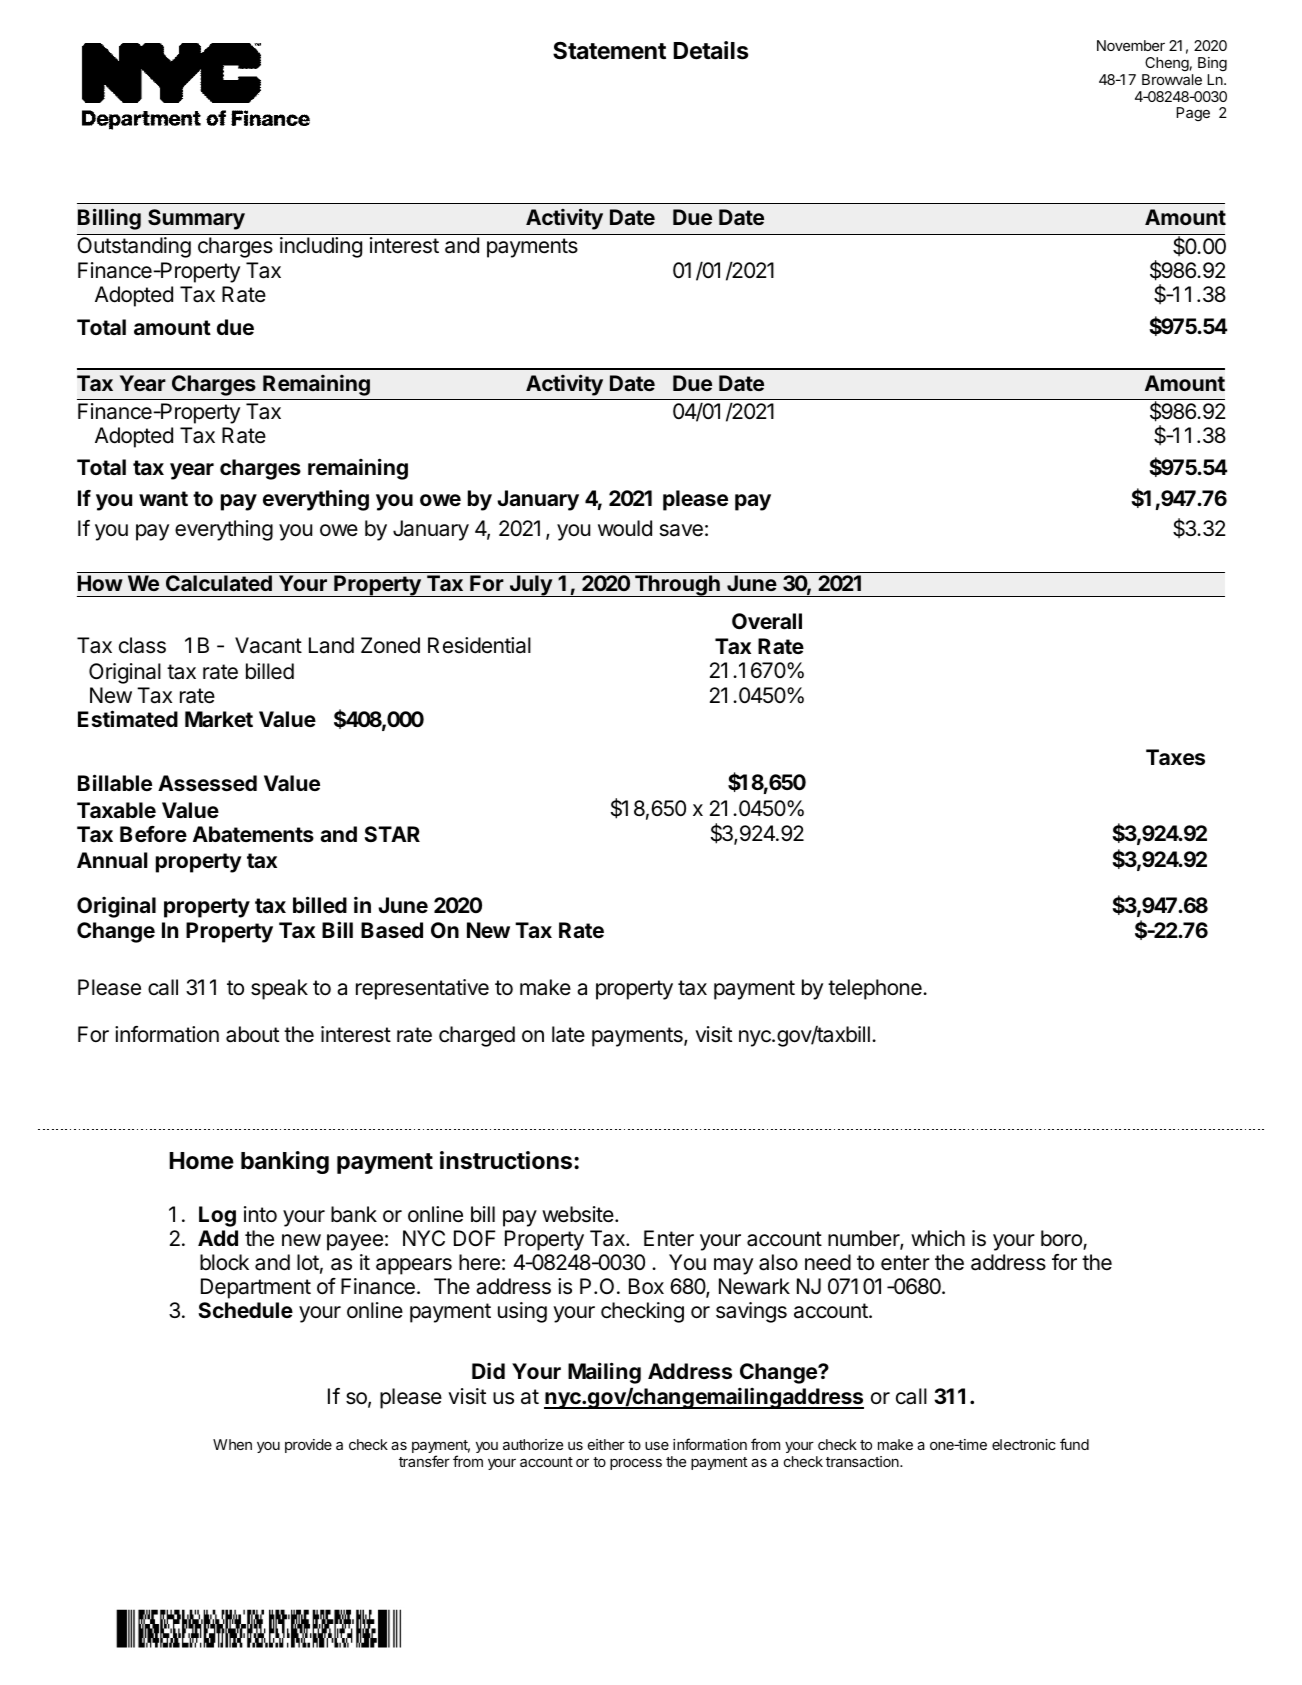 Image resolution: width=1302 pixels, height=1685 pixels. Describe the element at coordinates (196, 219) in the page. I see `Summary` at that location.
